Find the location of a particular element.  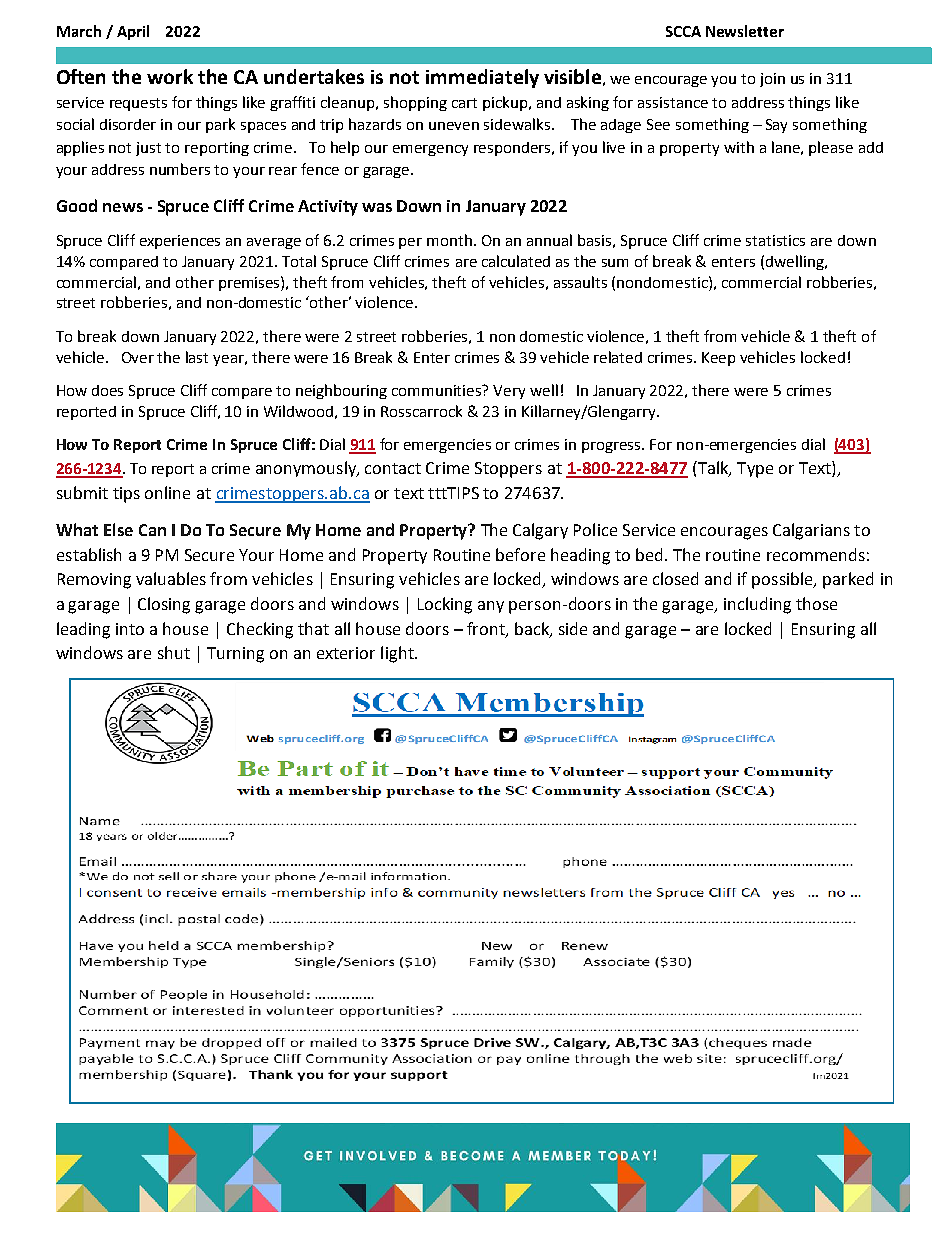

April is located at coordinates (133, 32).
